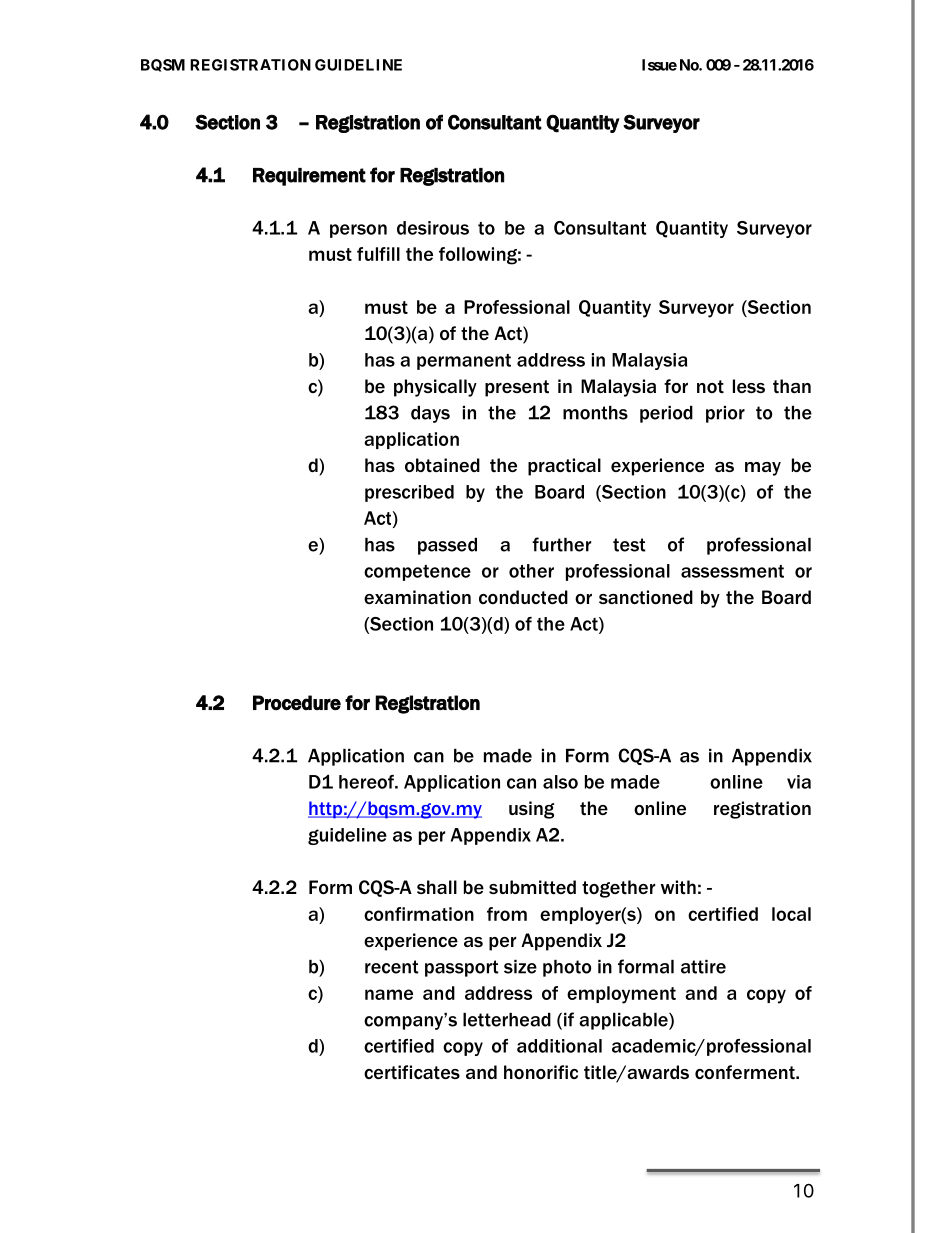 Image resolution: width=952 pixels, height=1233 pixels. I want to click on desirous, so click(433, 228).
